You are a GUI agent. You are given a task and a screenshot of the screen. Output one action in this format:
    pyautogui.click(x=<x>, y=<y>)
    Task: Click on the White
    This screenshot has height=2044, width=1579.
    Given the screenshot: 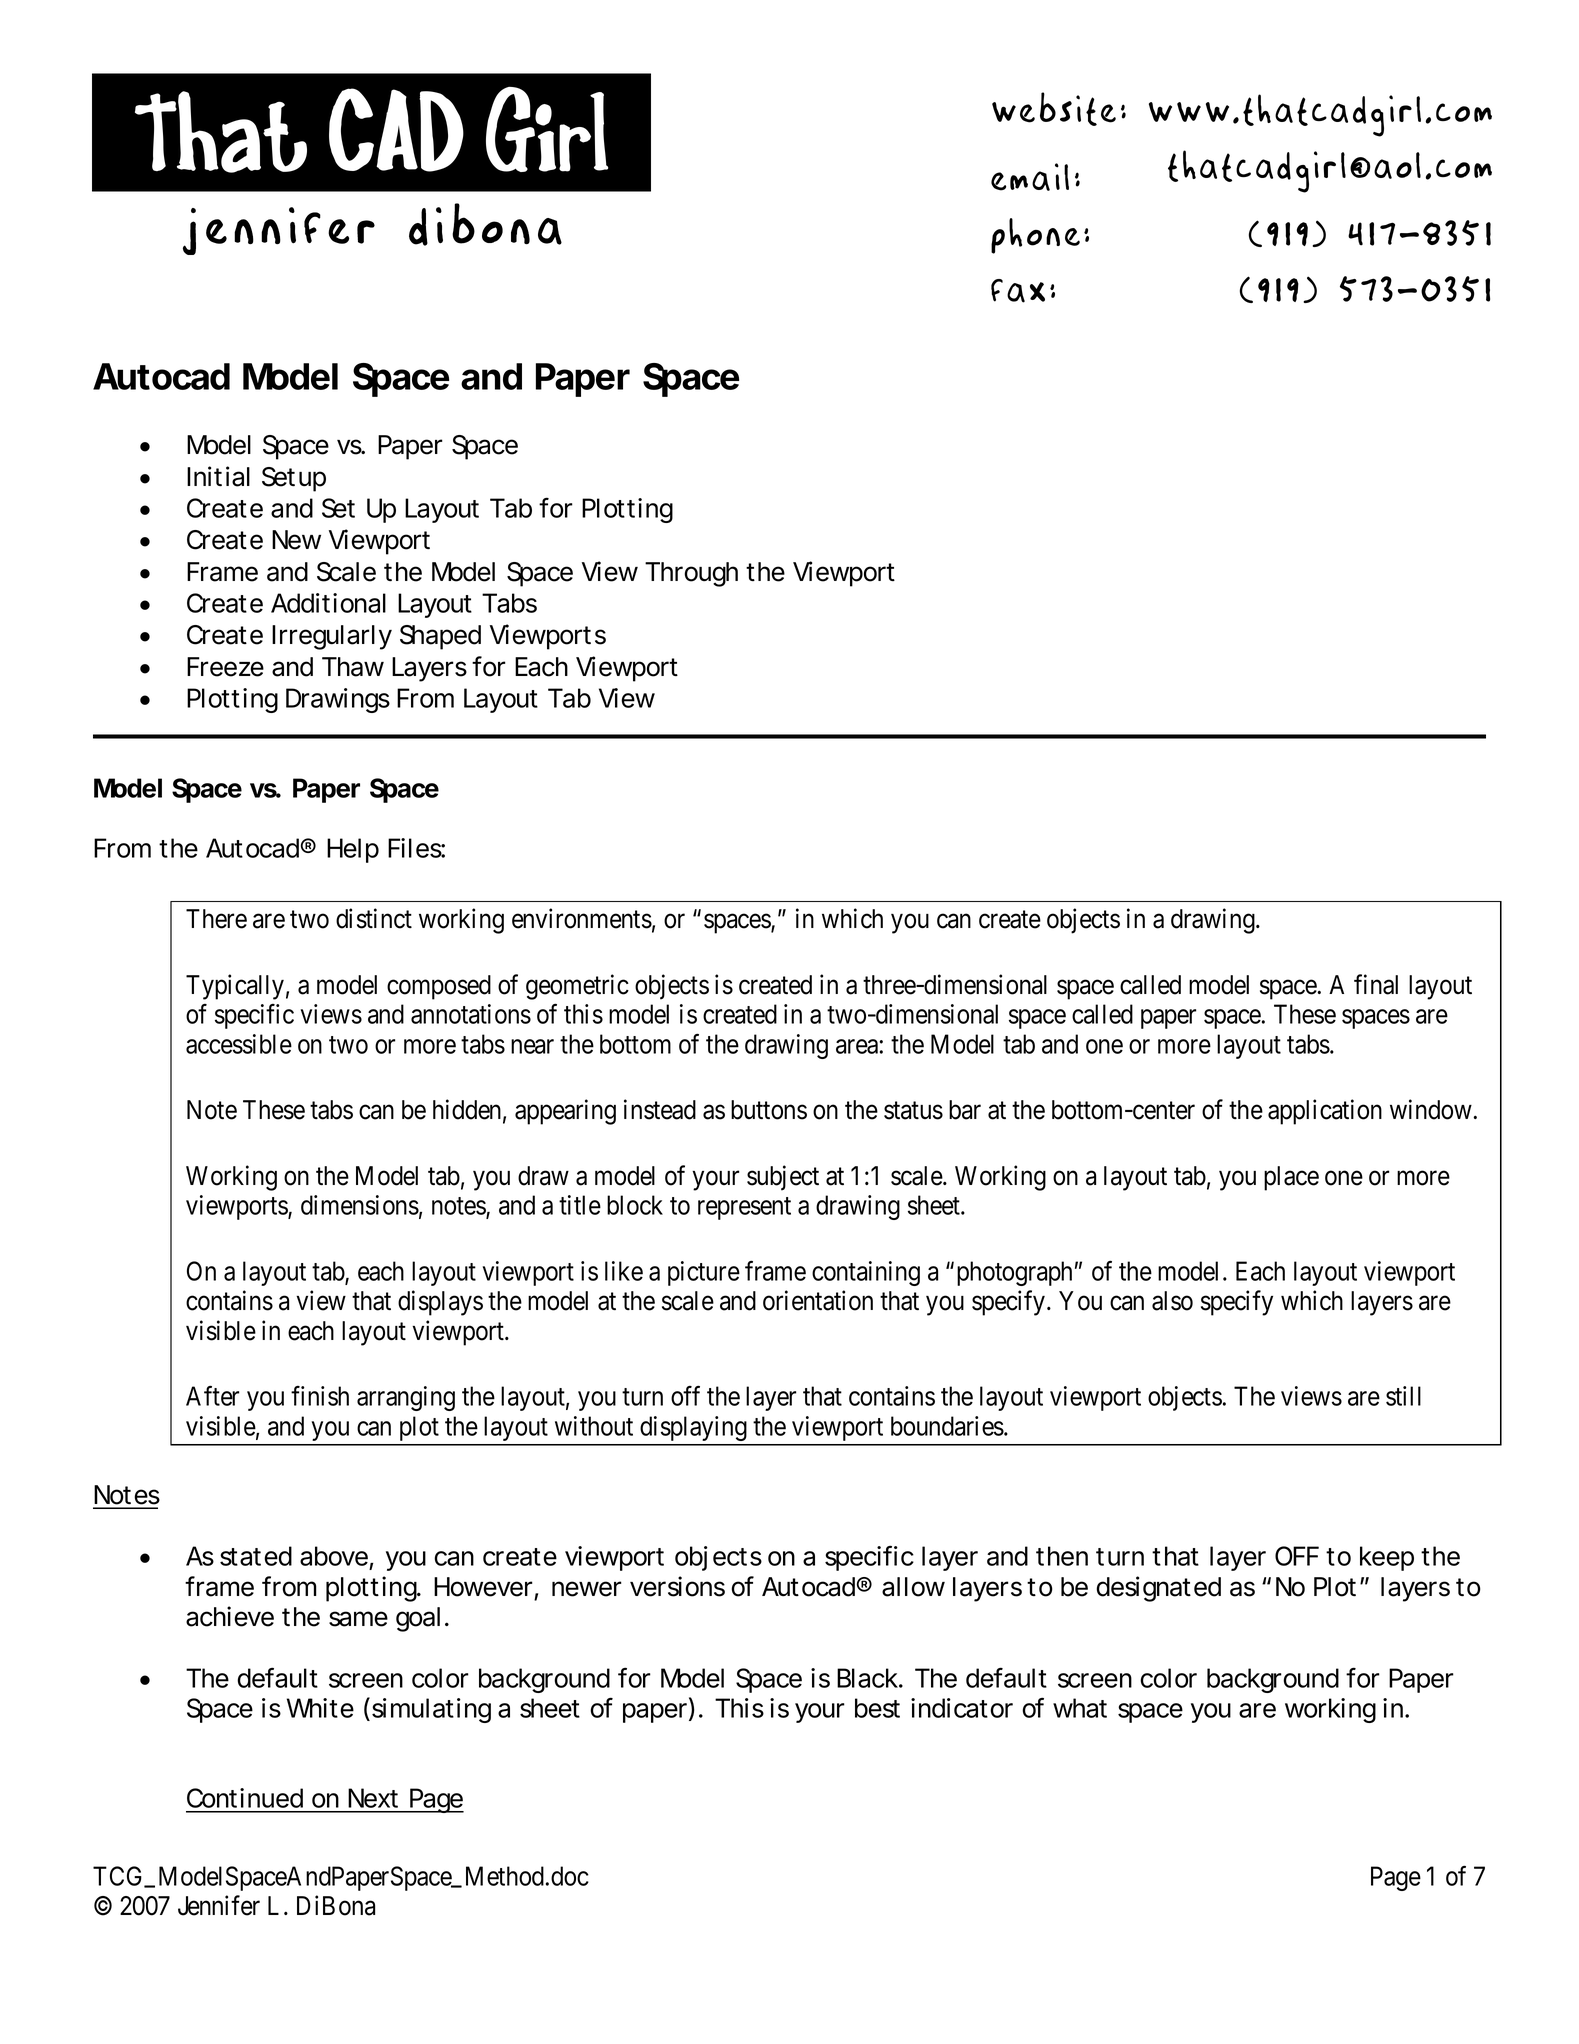 What is the action you would take?
    pyautogui.click(x=320, y=1708)
